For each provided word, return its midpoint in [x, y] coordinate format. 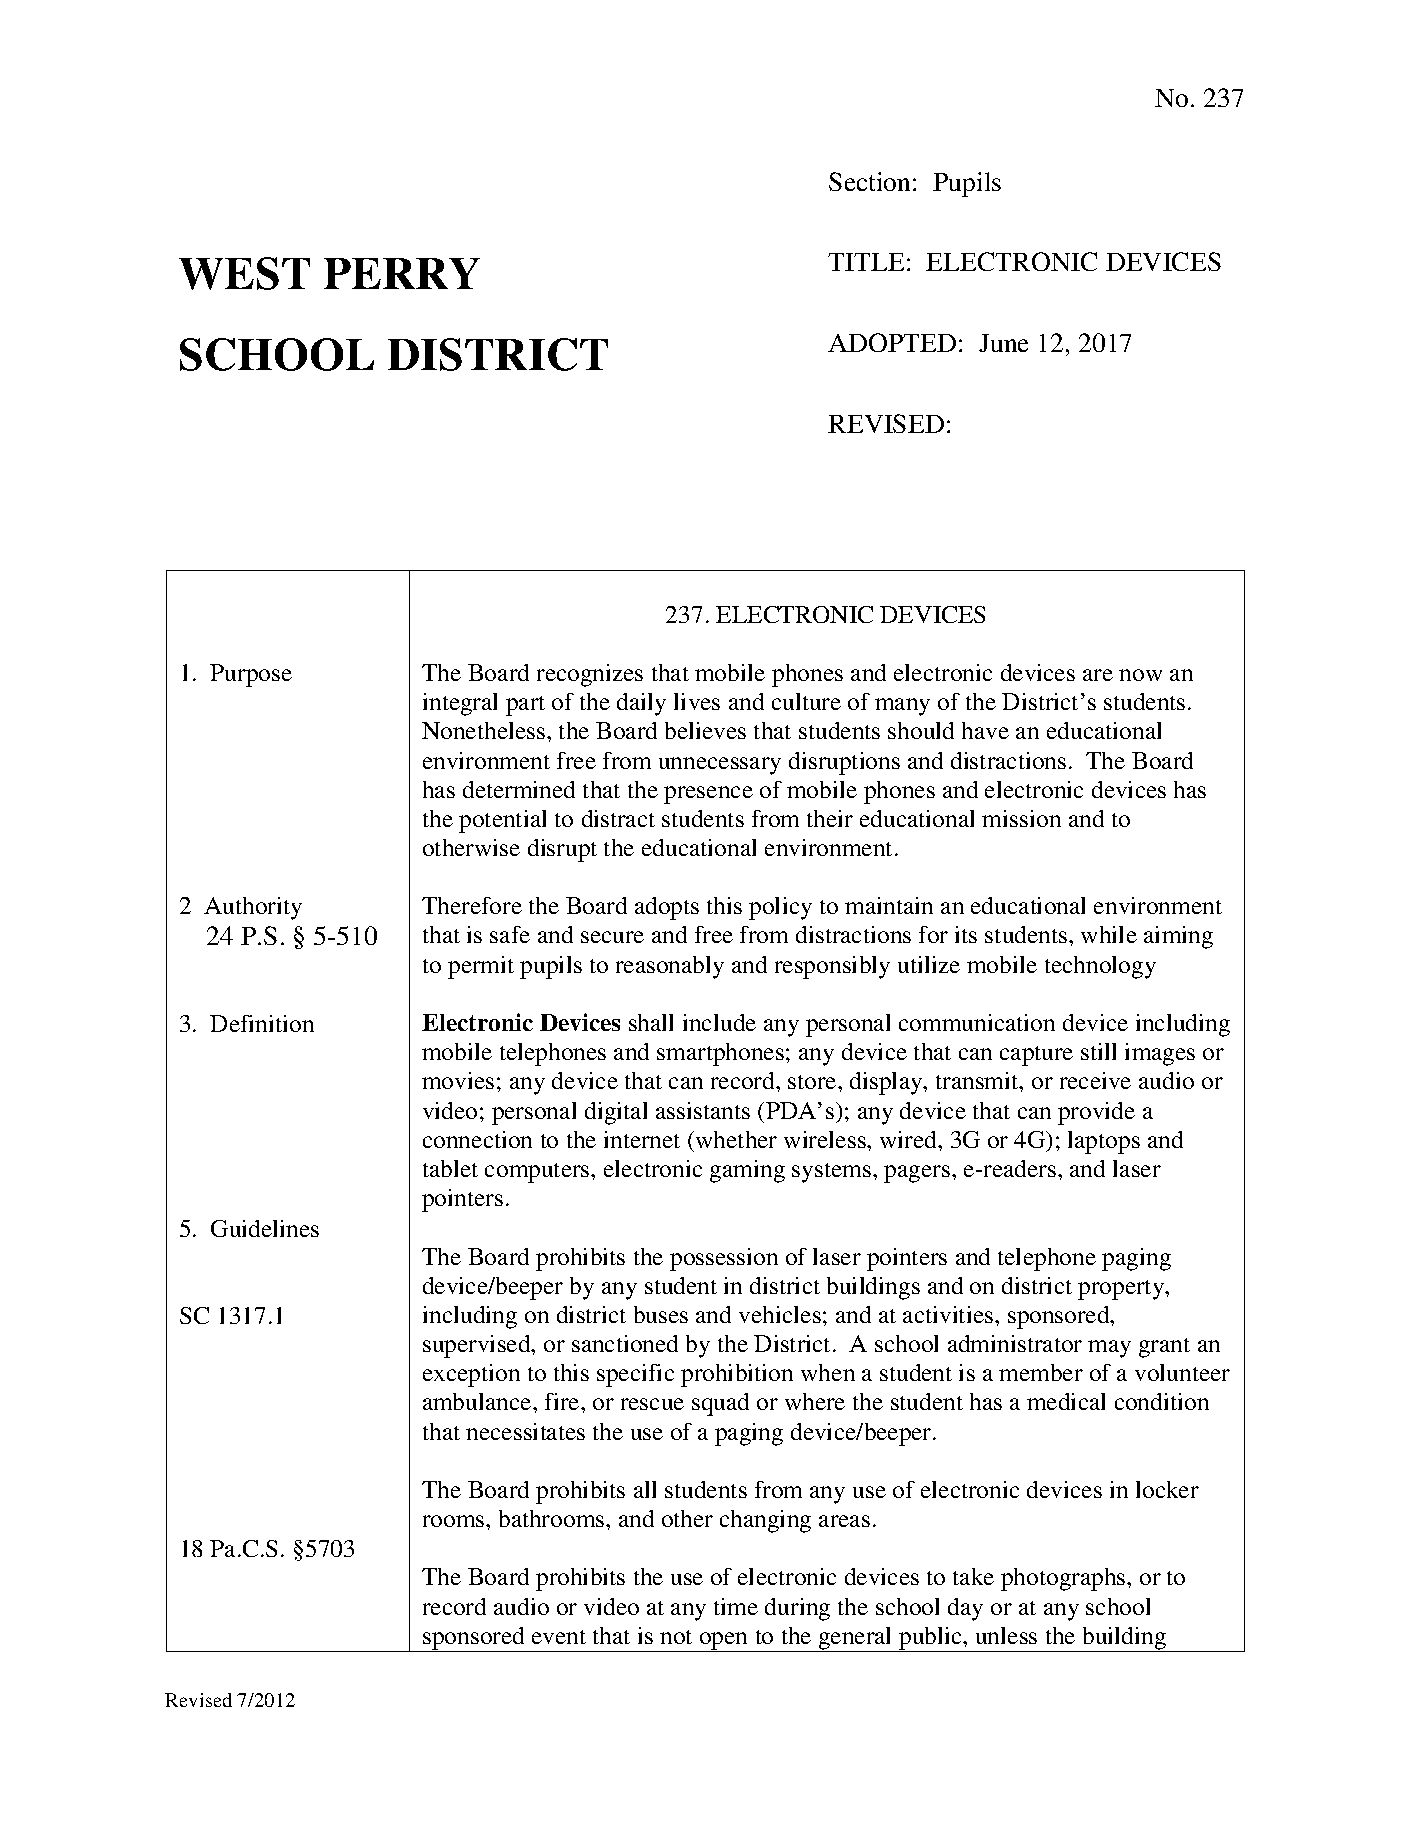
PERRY [402, 273]
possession [724, 1259]
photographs [1064, 1579]
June [1003, 343]
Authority [253, 908]
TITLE [866, 262]
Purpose [251, 675]
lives [697, 701]
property [1122, 1290]
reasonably [670, 967]
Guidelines [265, 1228]
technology [1100, 967]
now [1140, 675]
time [736, 1606]
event [559, 1637]
